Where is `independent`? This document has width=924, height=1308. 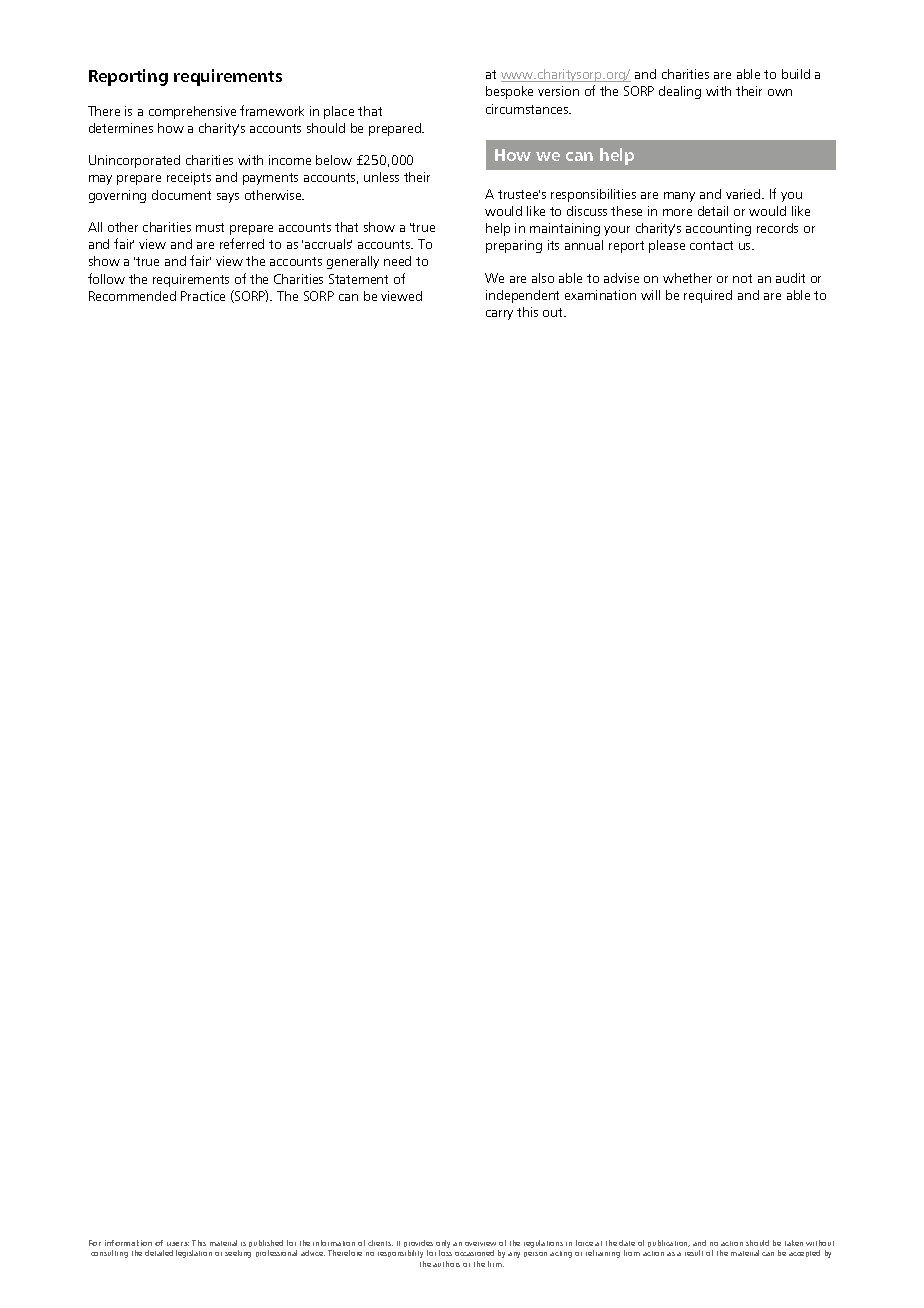
independent is located at coordinates (522, 296).
